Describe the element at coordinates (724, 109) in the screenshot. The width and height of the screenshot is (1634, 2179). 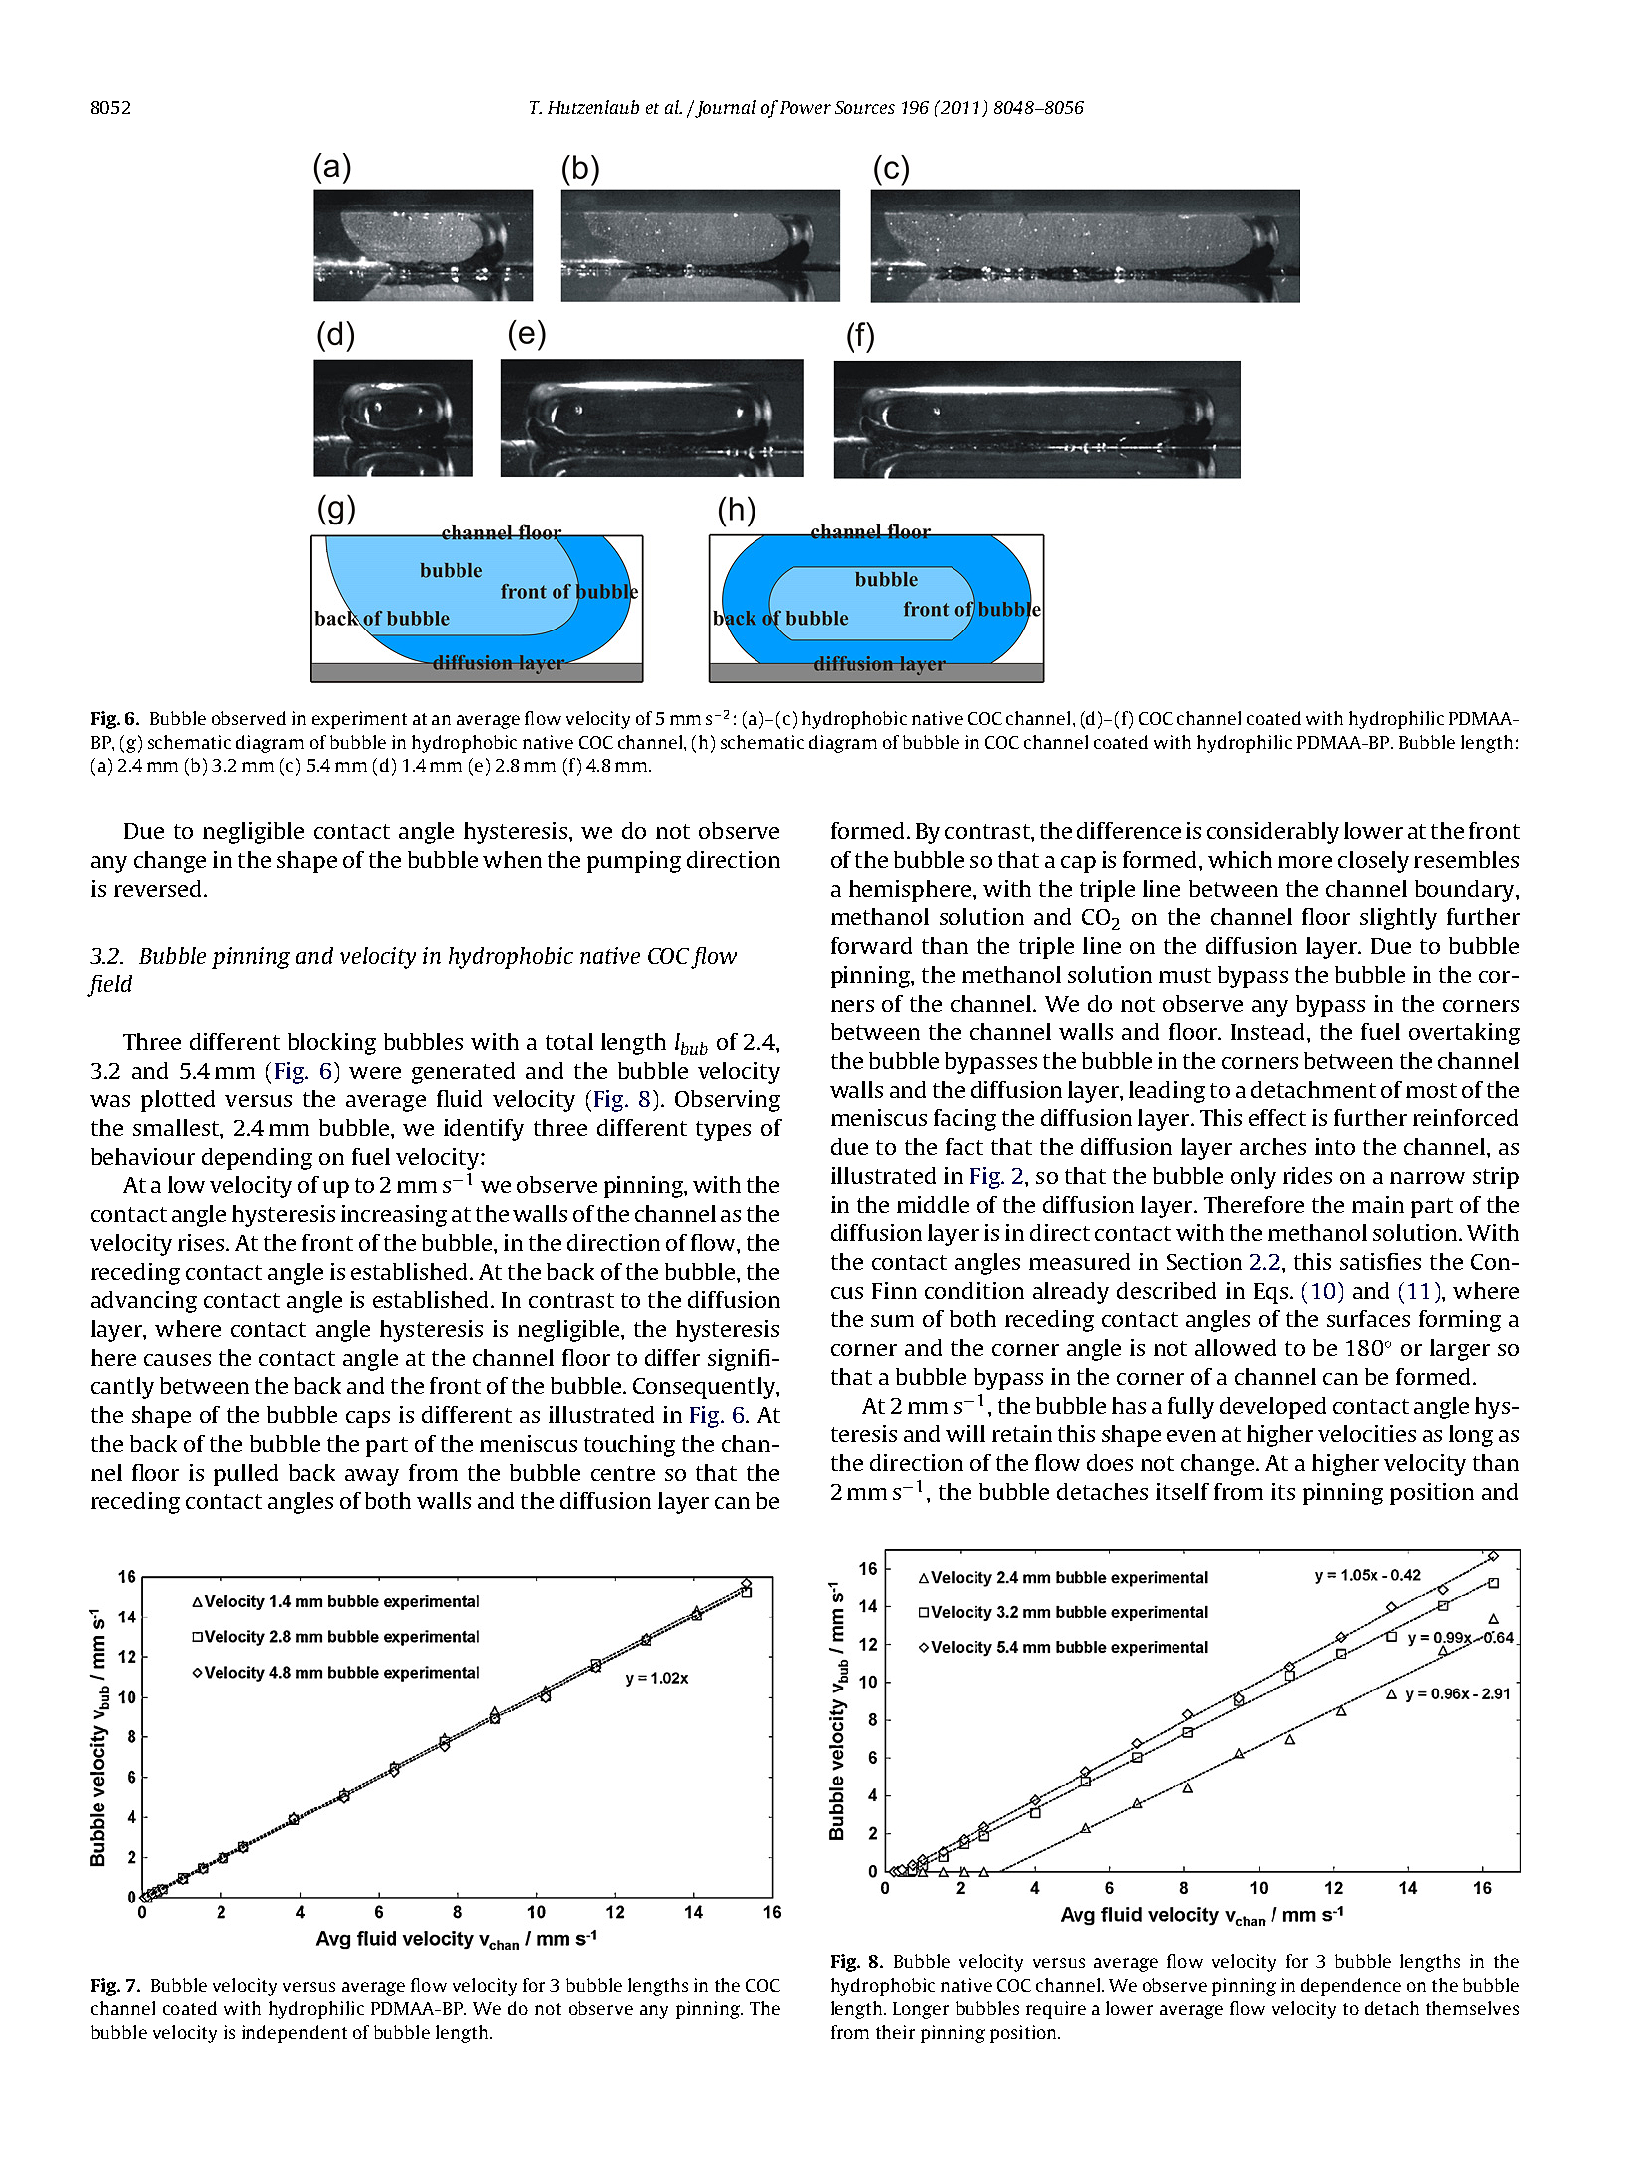
I see `Journal` at that location.
